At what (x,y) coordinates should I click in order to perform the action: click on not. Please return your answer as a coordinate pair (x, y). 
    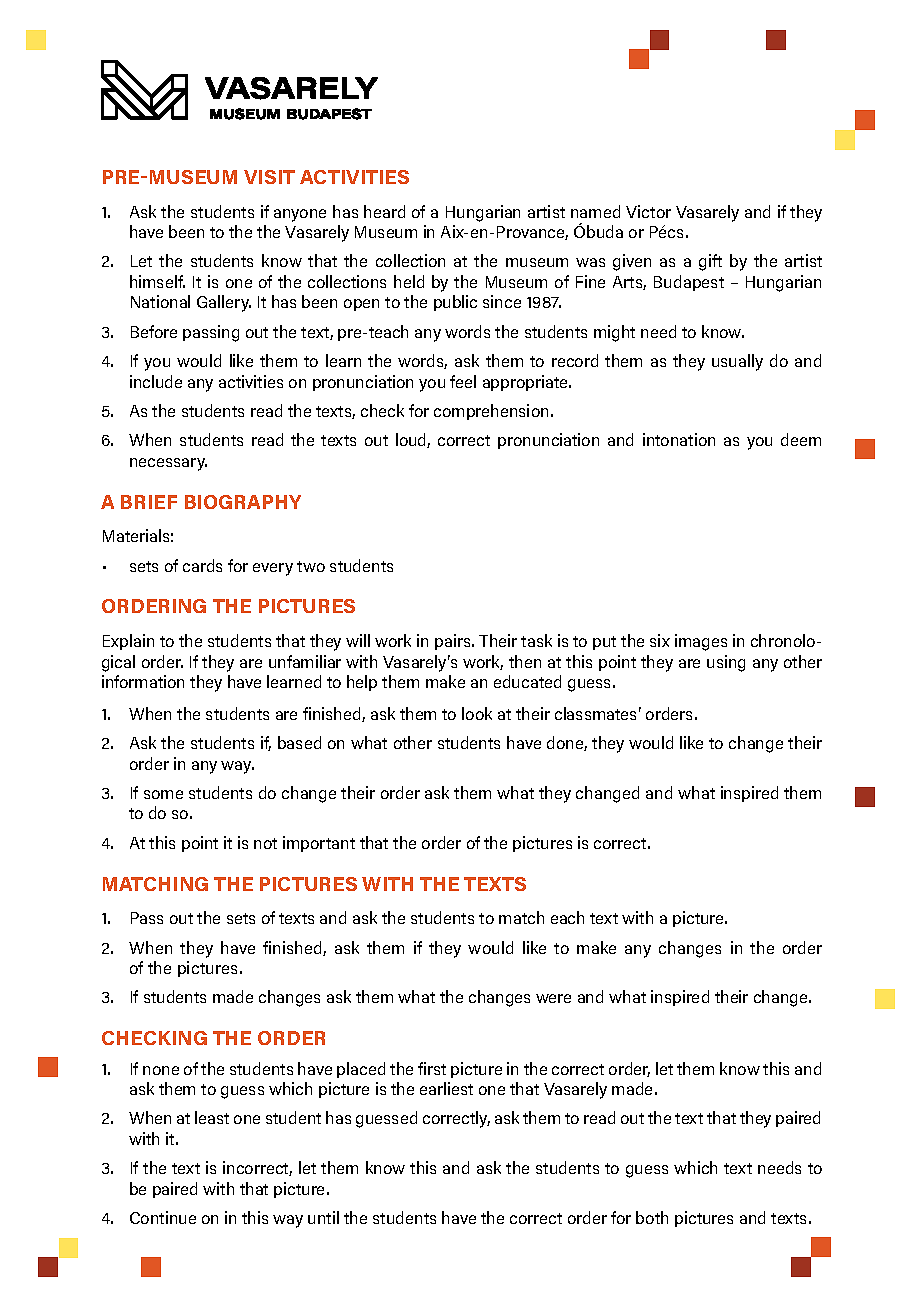
    Looking at the image, I should click on (265, 843).
